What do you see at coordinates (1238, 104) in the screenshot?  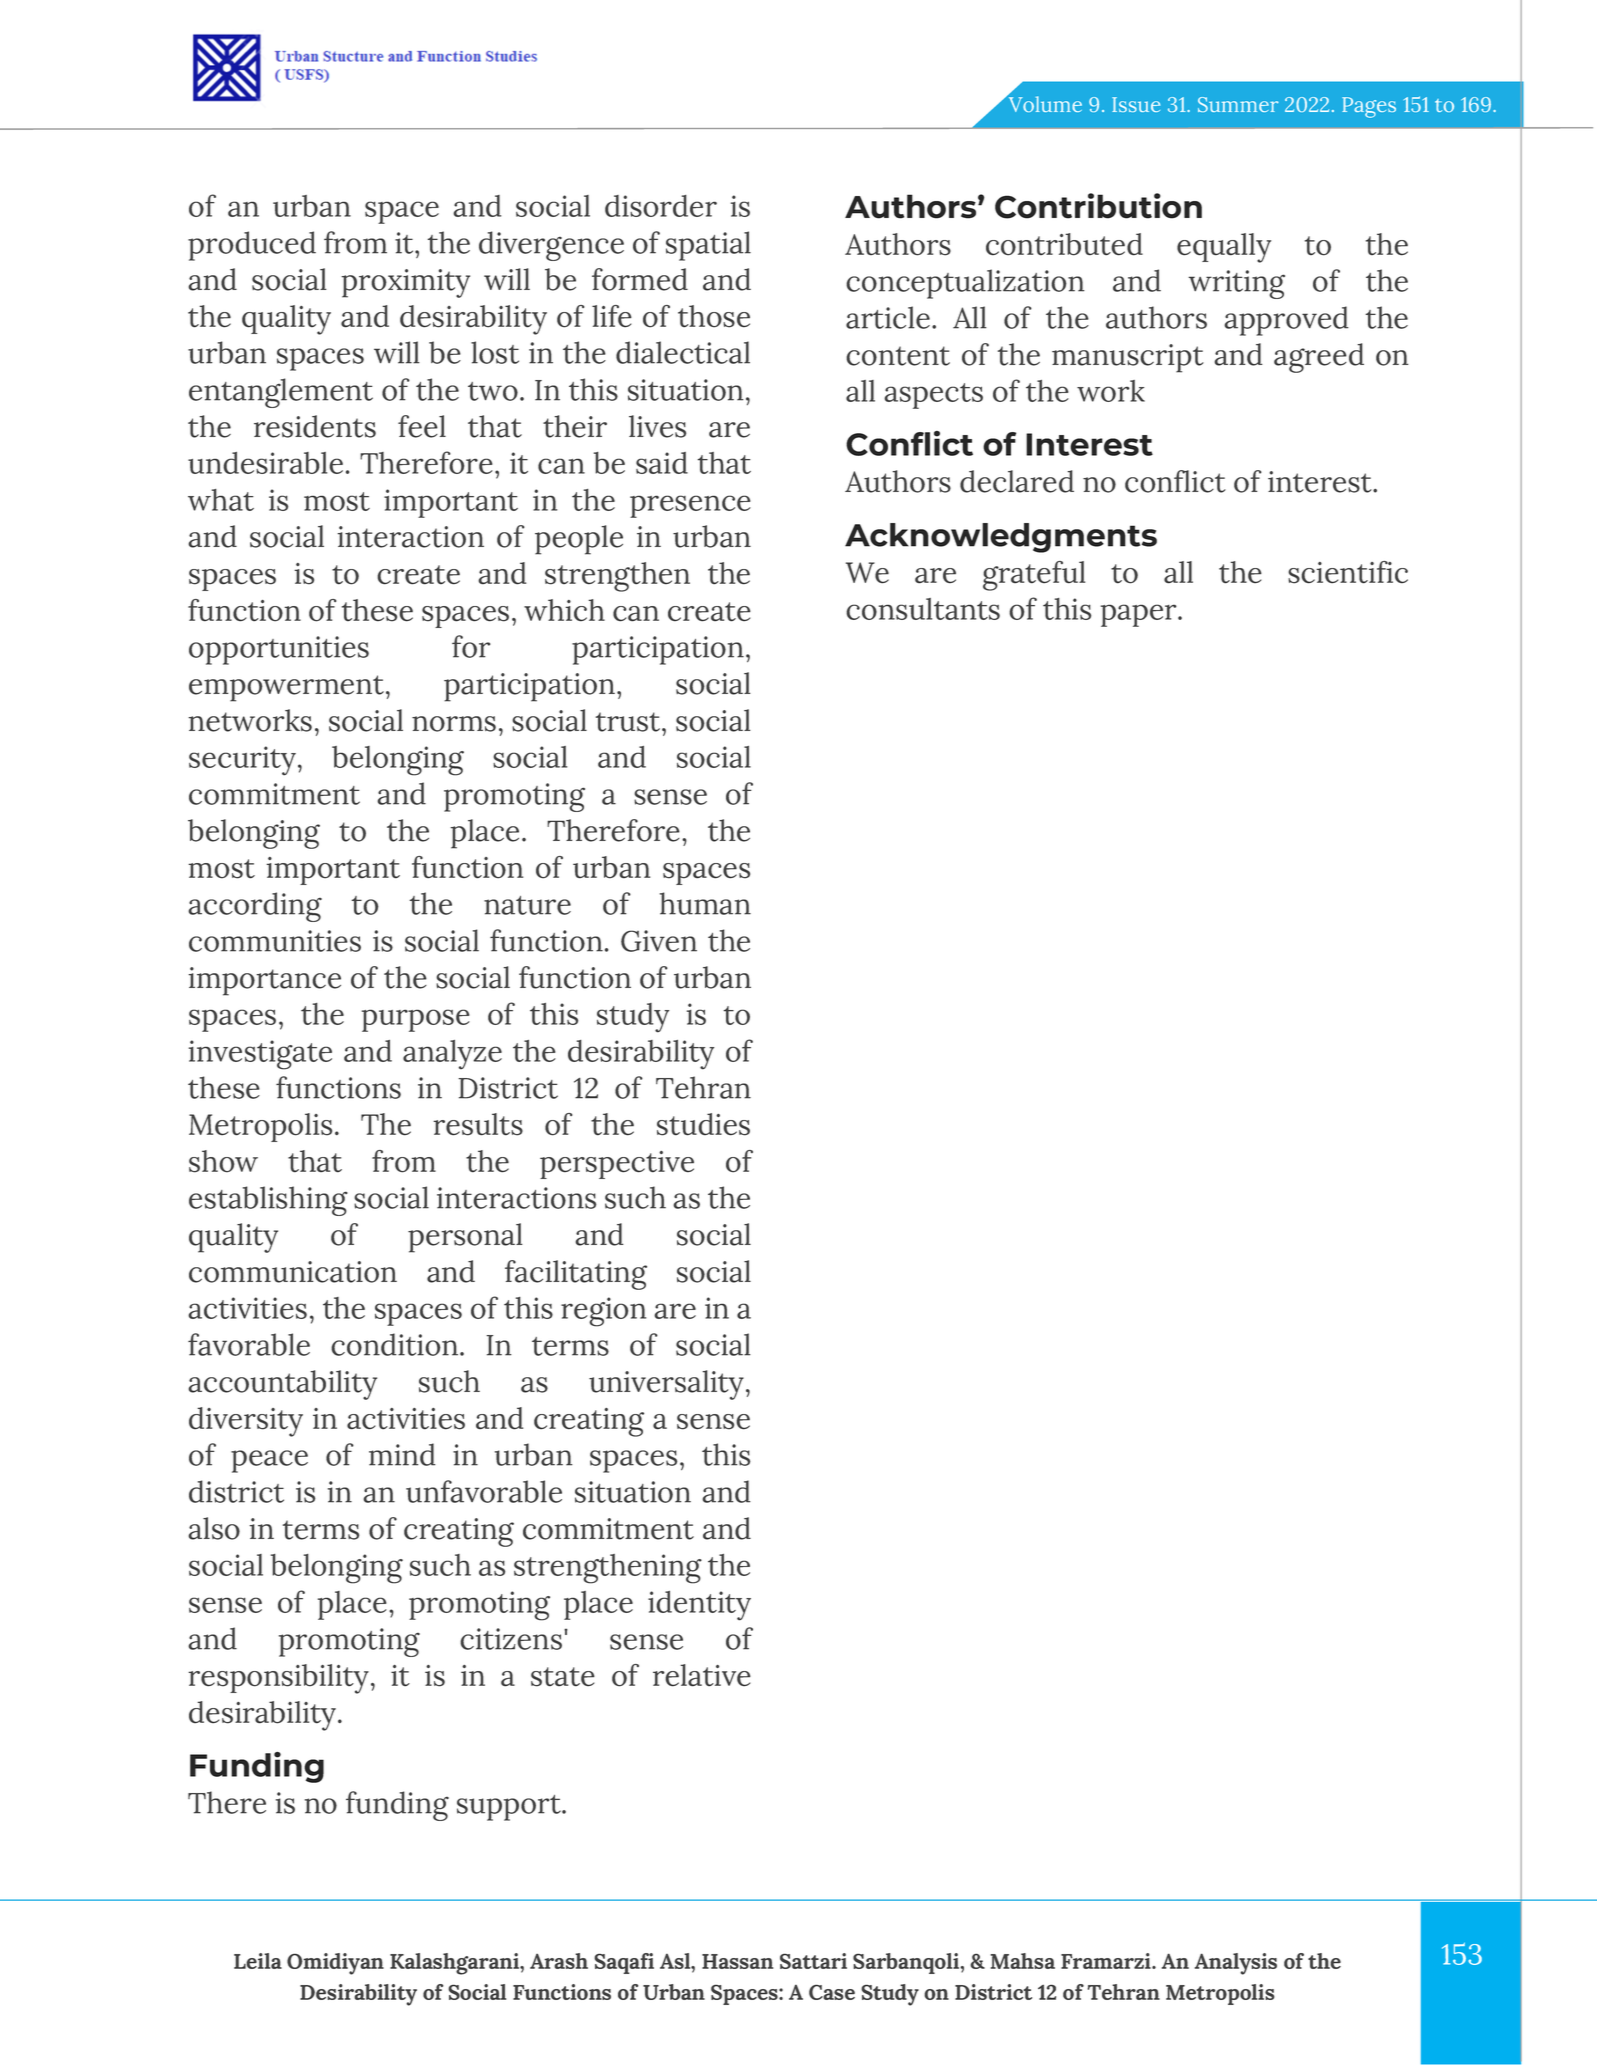 I see `Summer` at bounding box center [1238, 104].
